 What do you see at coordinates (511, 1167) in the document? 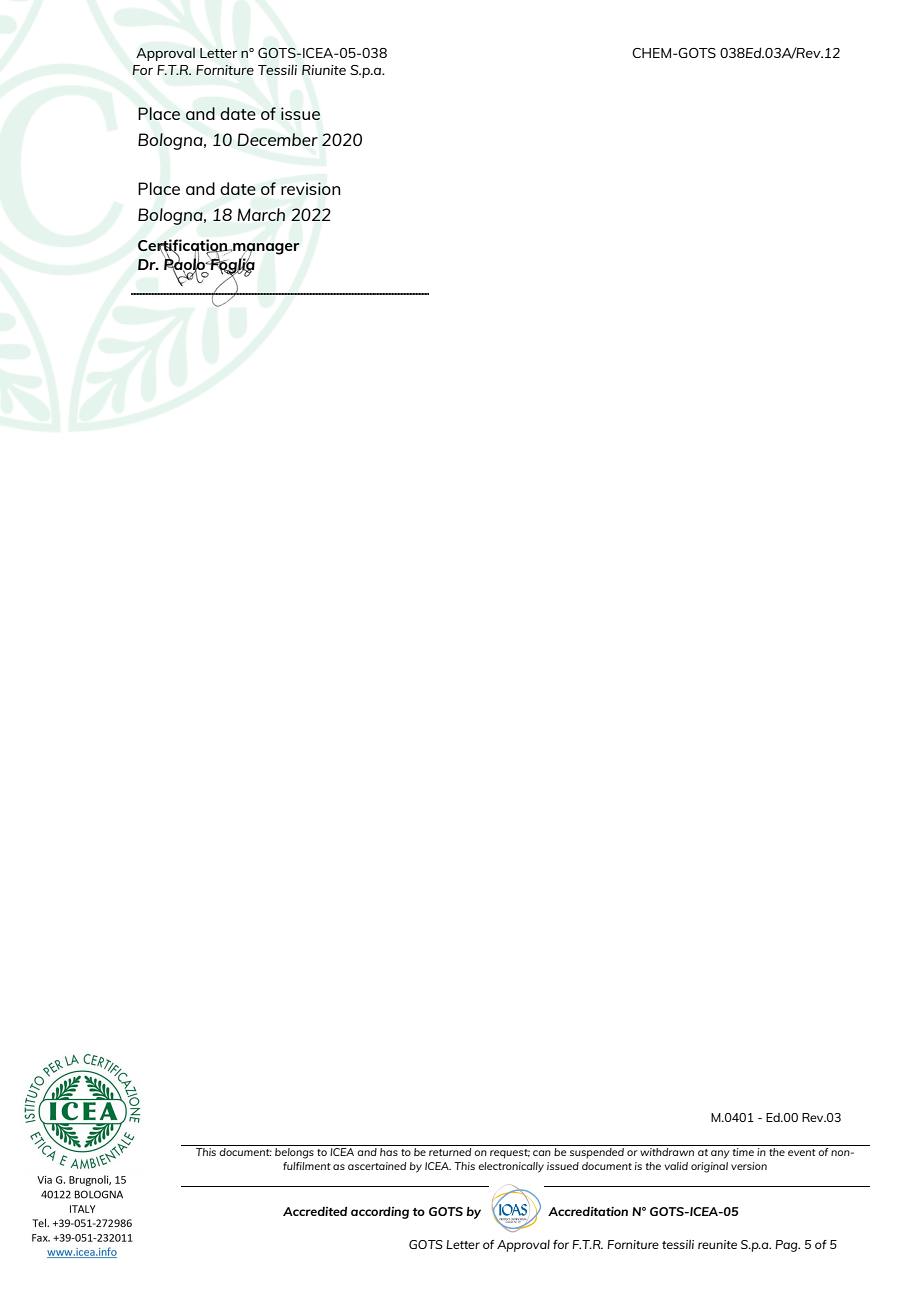
I see `electronically` at bounding box center [511, 1167].
